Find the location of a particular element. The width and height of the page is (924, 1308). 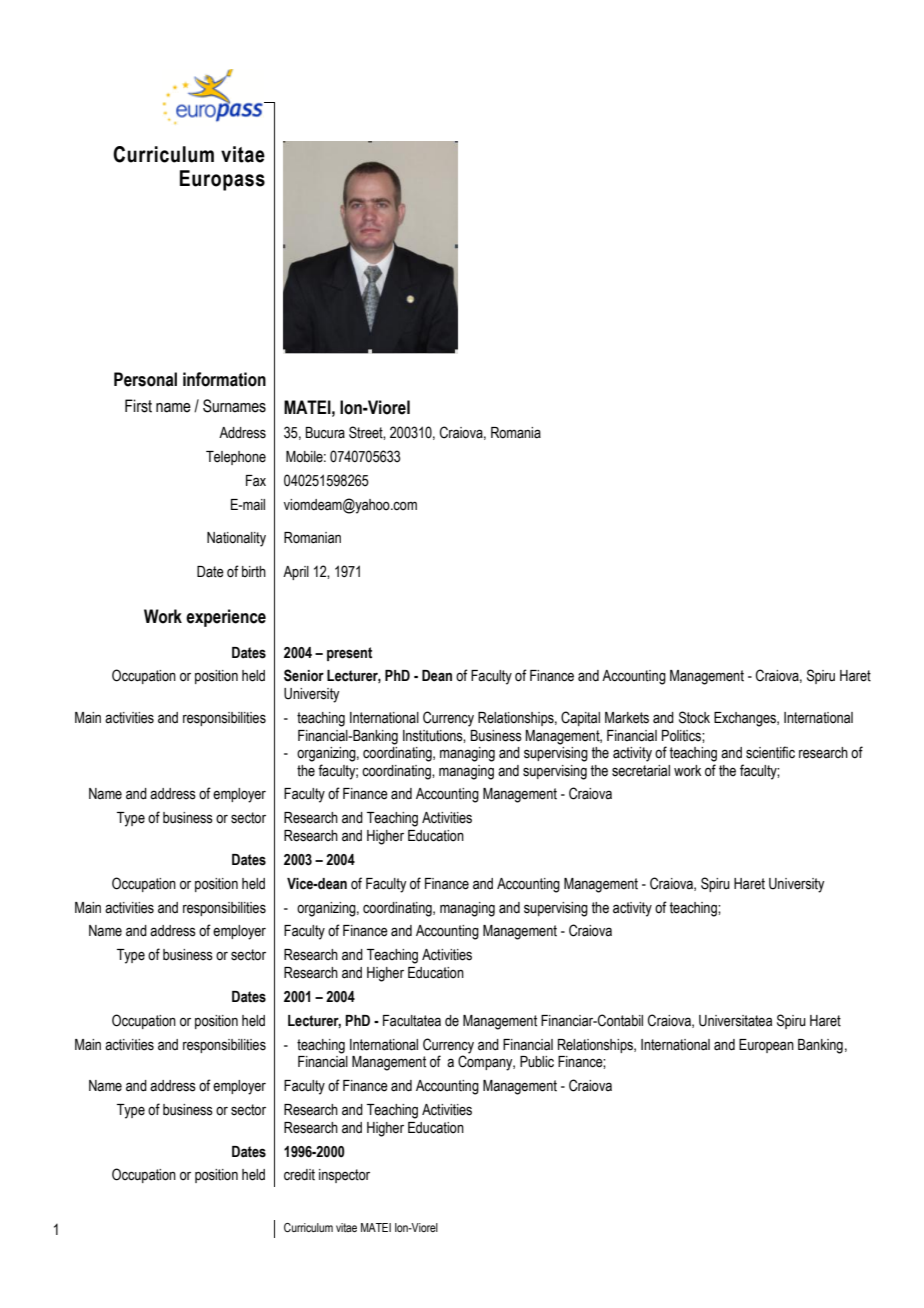

Telephone is located at coordinates (236, 458).
